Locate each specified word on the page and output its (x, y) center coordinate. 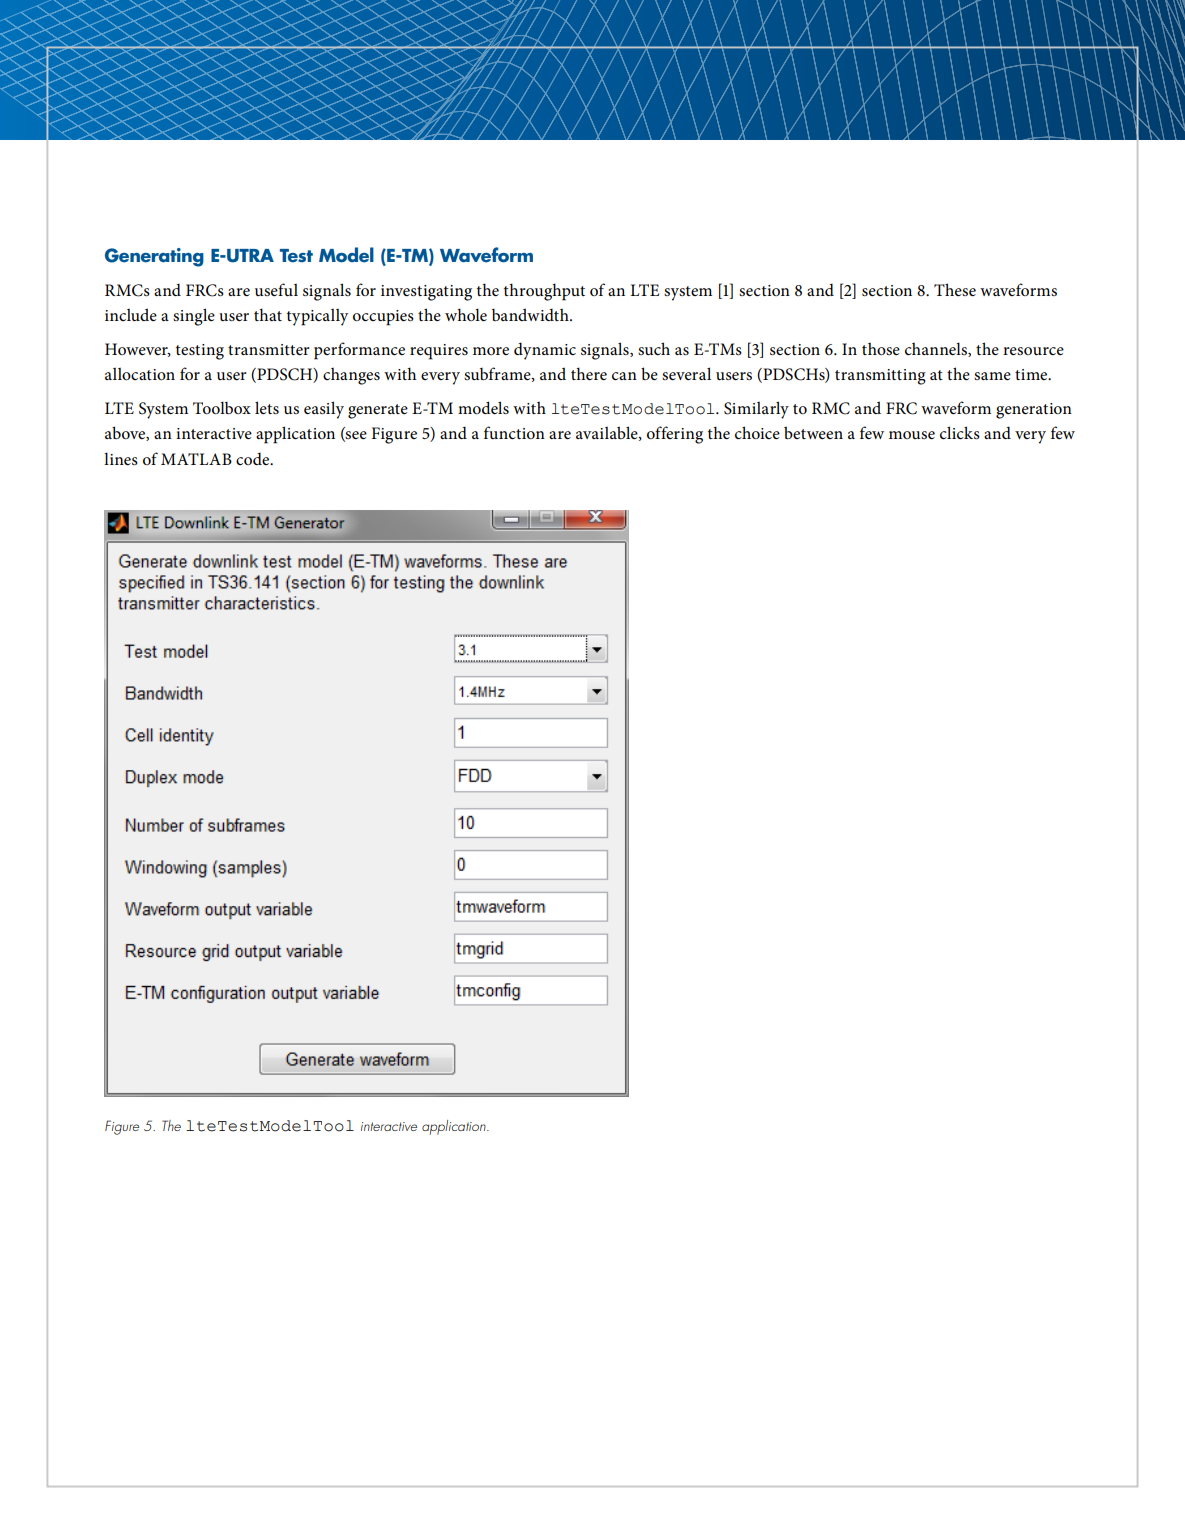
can (624, 376)
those (881, 348)
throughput (544, 292)
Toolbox (222, 407)
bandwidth (531, 314)
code (254, 459)
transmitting (880, 377)
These (955, 289)
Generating (154, 257)
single (194, 317)
